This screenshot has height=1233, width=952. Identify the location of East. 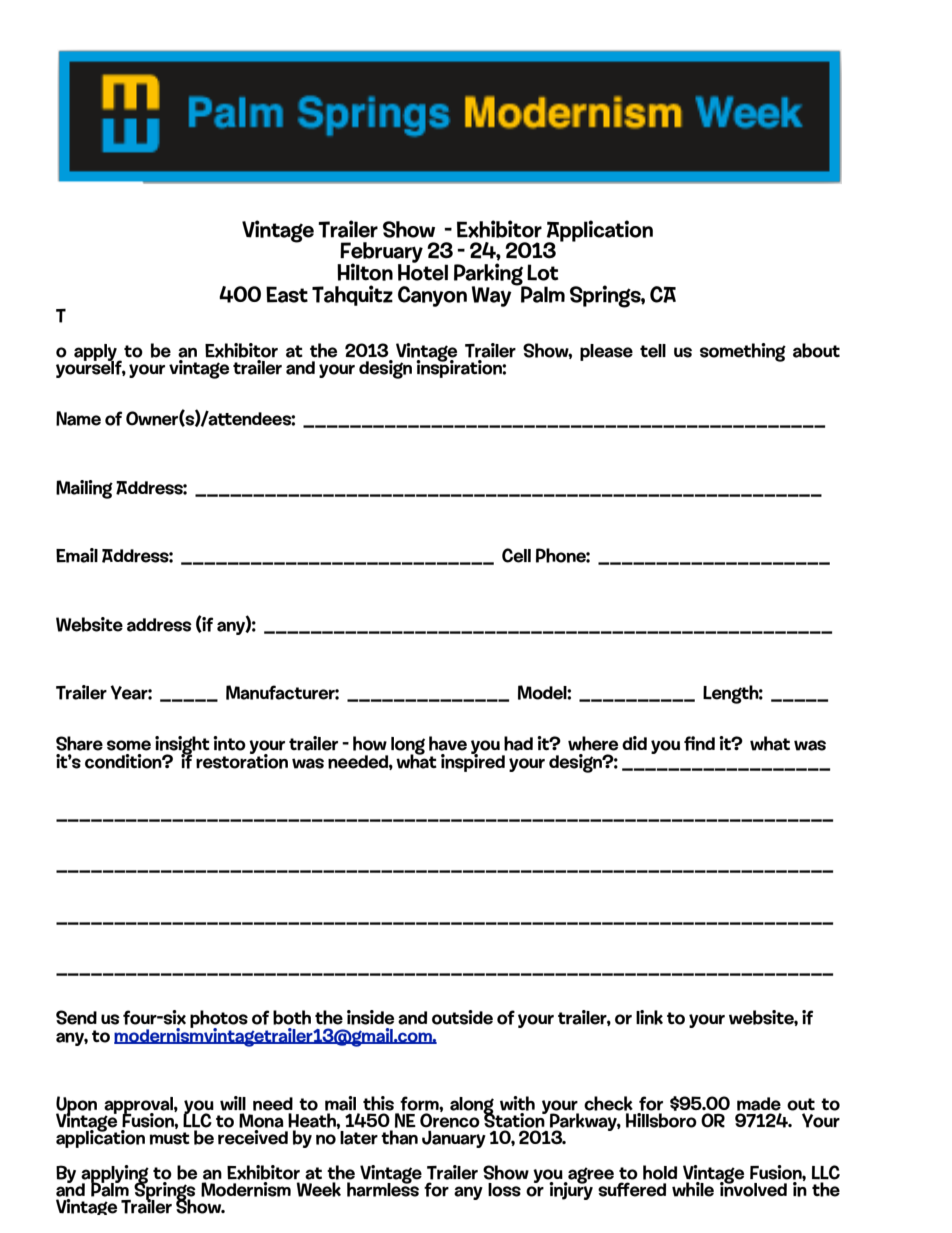
(287, 294).
